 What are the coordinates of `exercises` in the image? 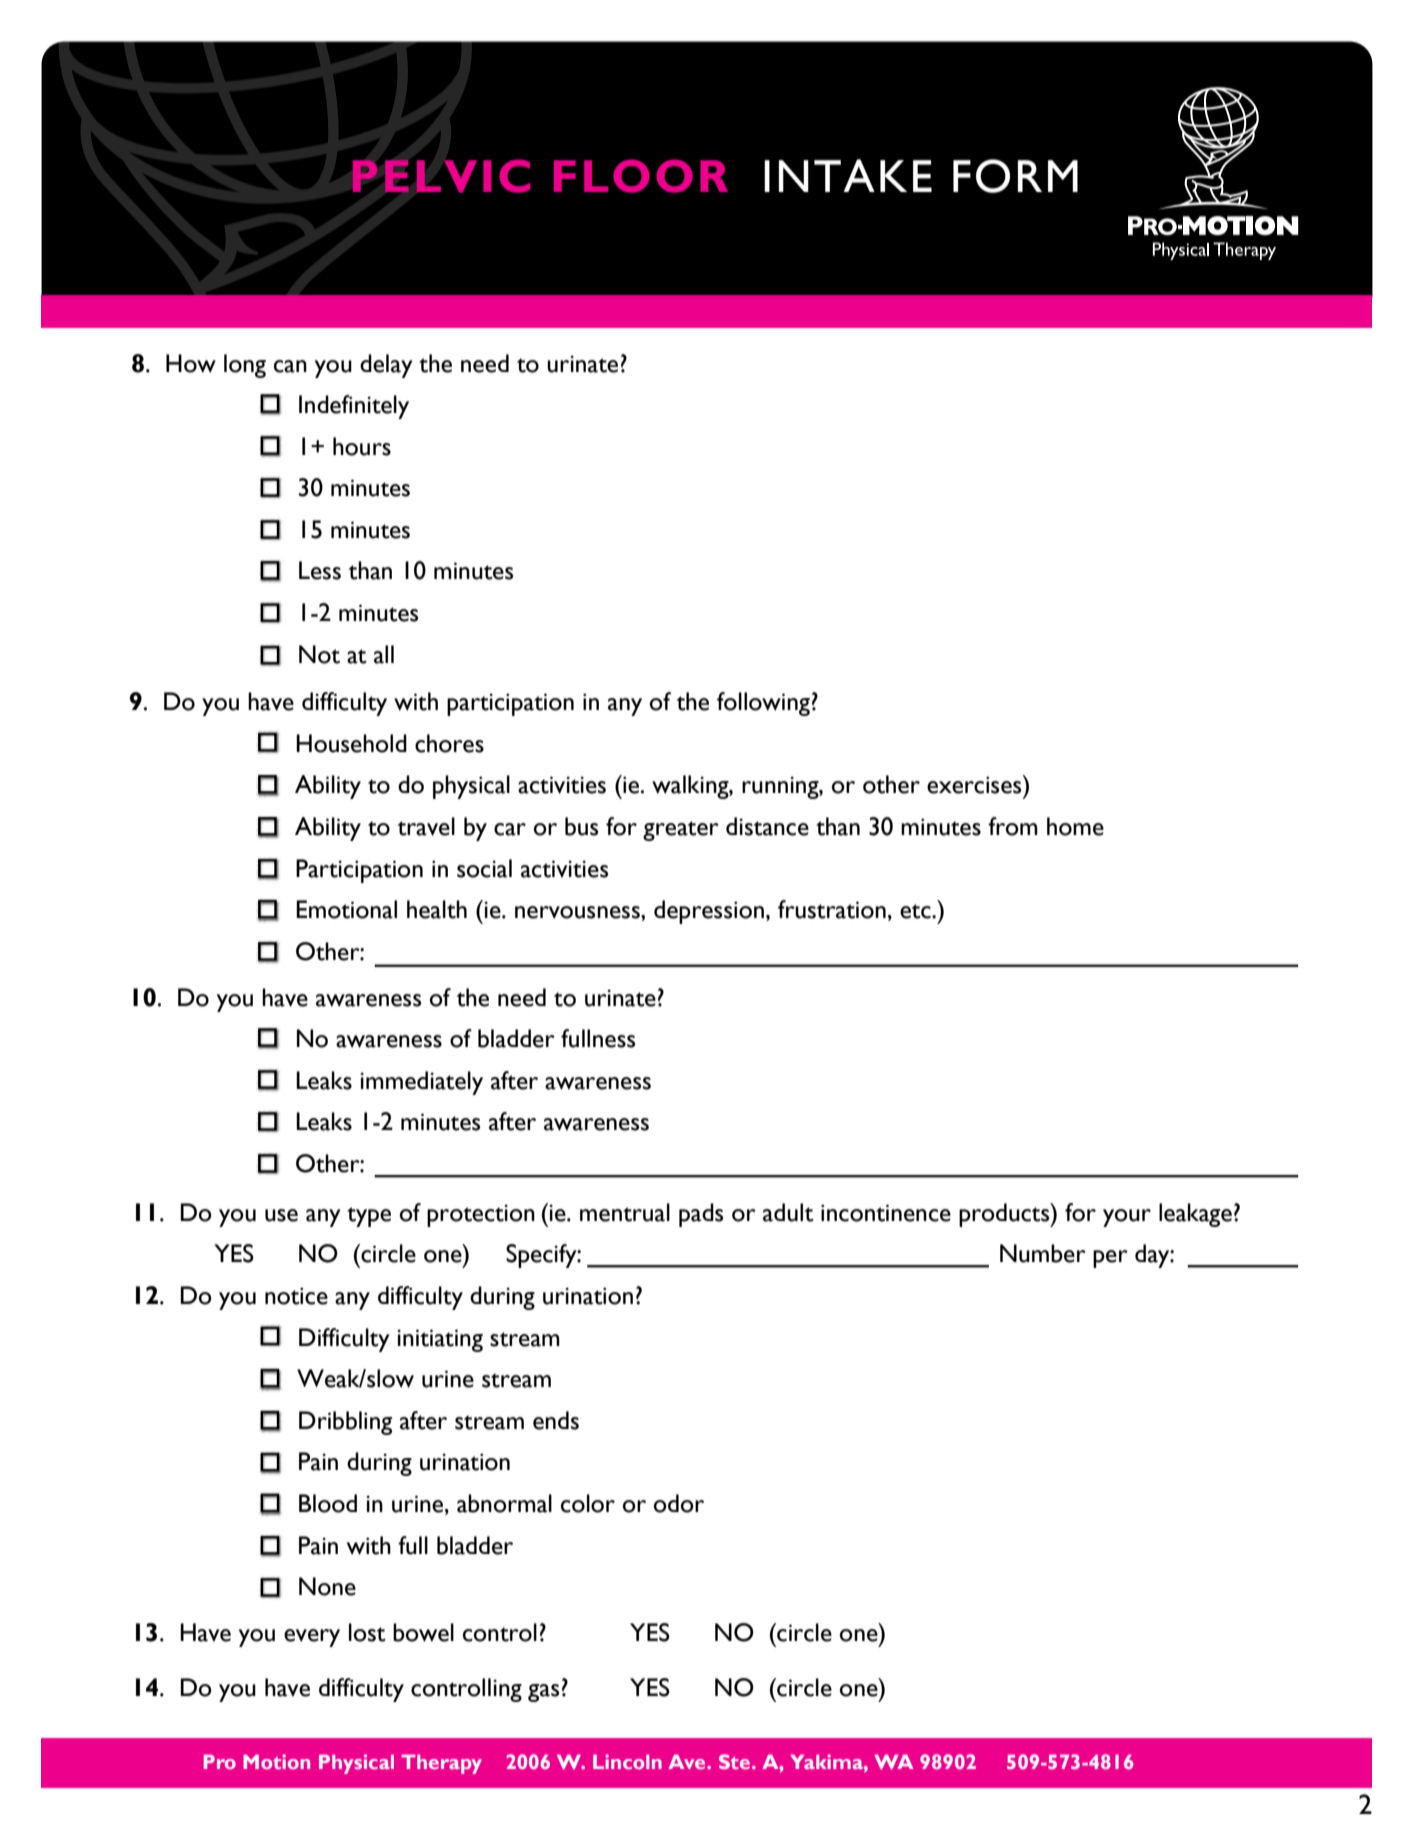 It's located at (975, 784).
